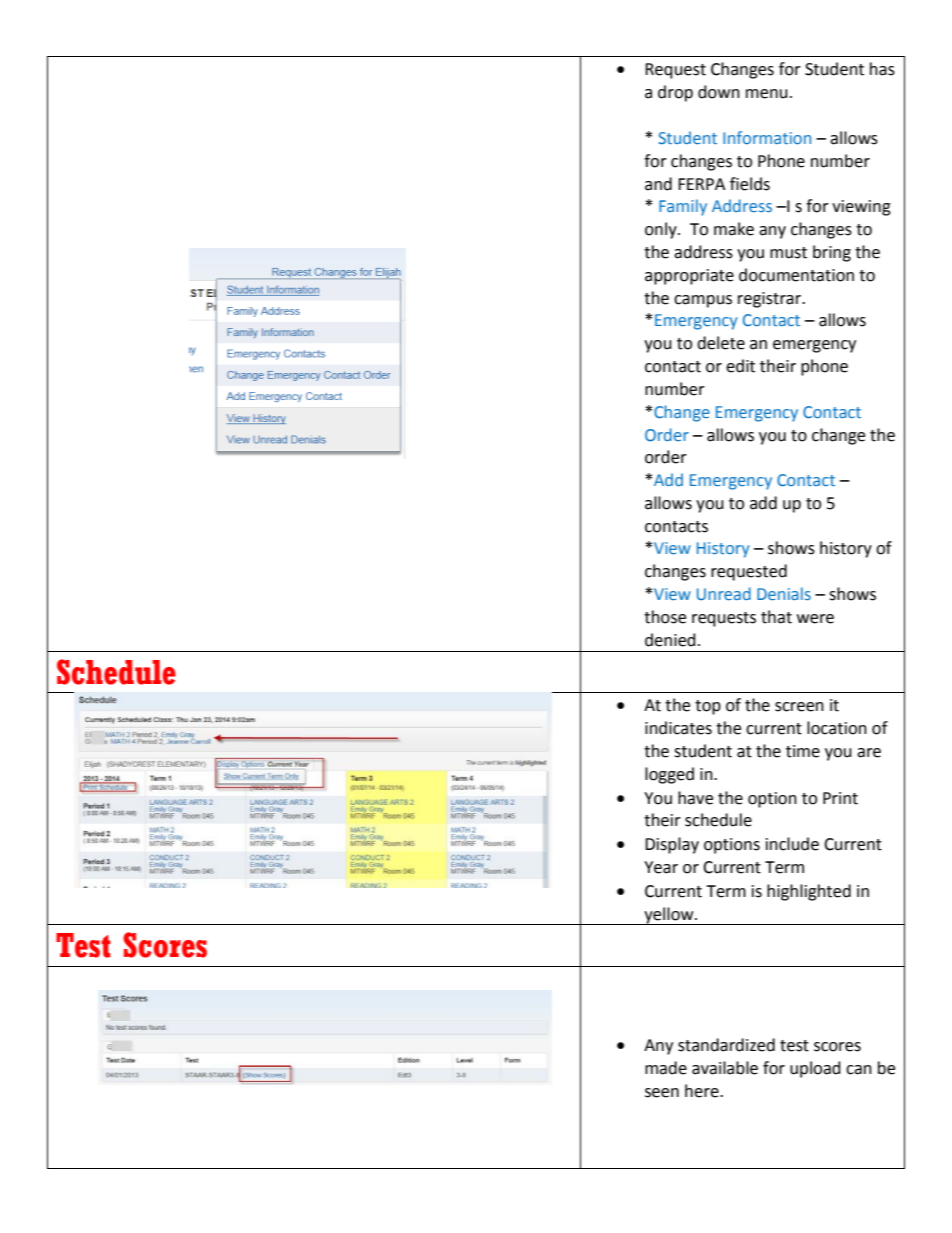 The image size is (952, 1233). Describe the element at coordinates (767, 94) in the document. I see `menu` at that location.
